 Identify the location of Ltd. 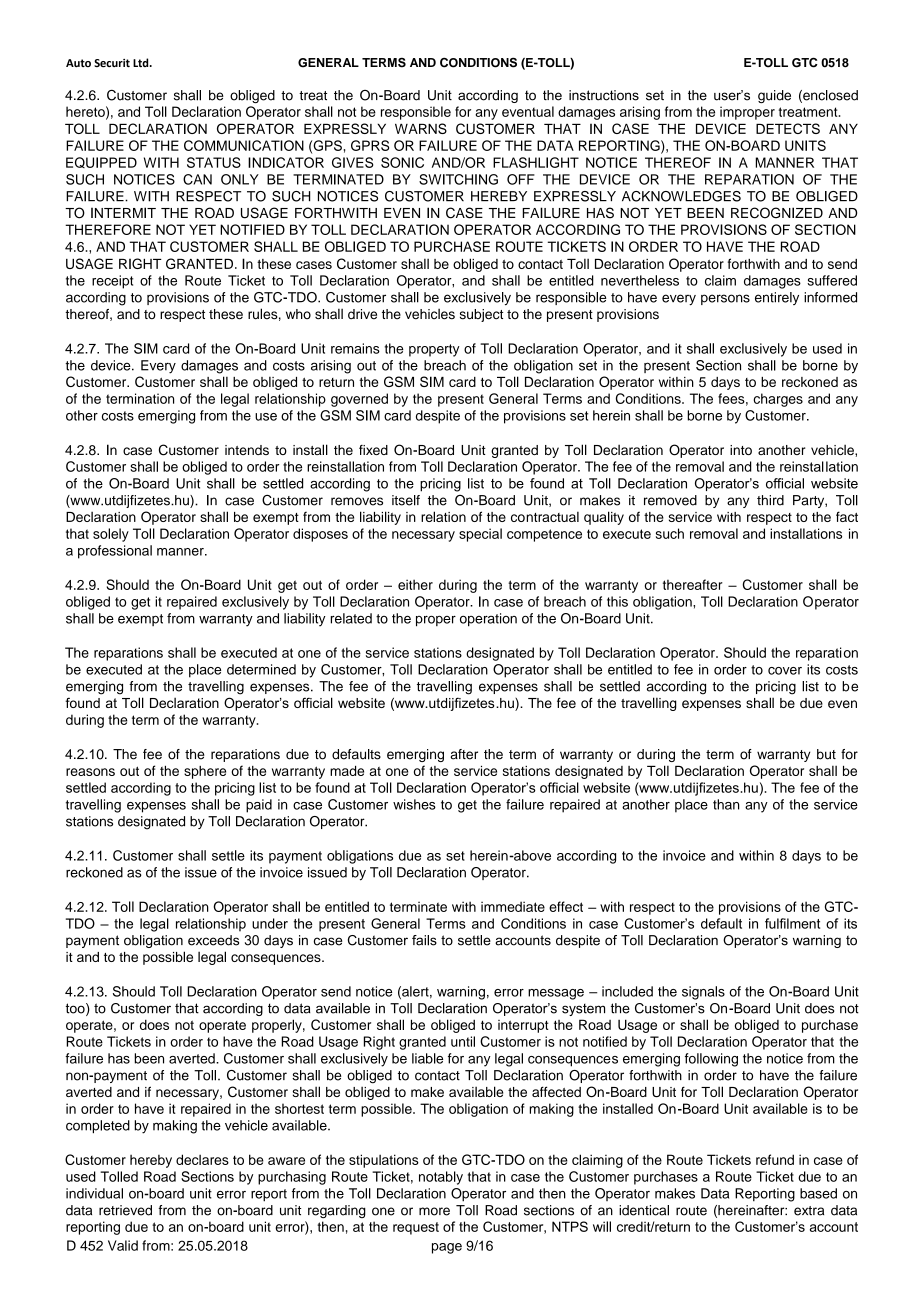
(142, 62).
